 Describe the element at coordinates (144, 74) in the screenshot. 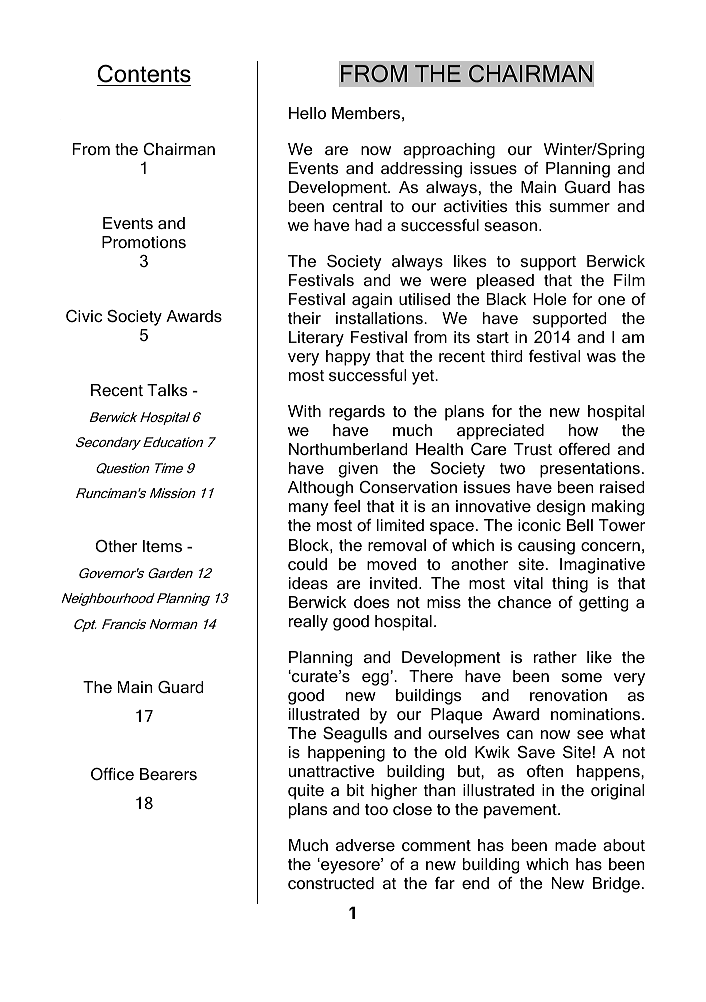

I see `Contents` at that location.
